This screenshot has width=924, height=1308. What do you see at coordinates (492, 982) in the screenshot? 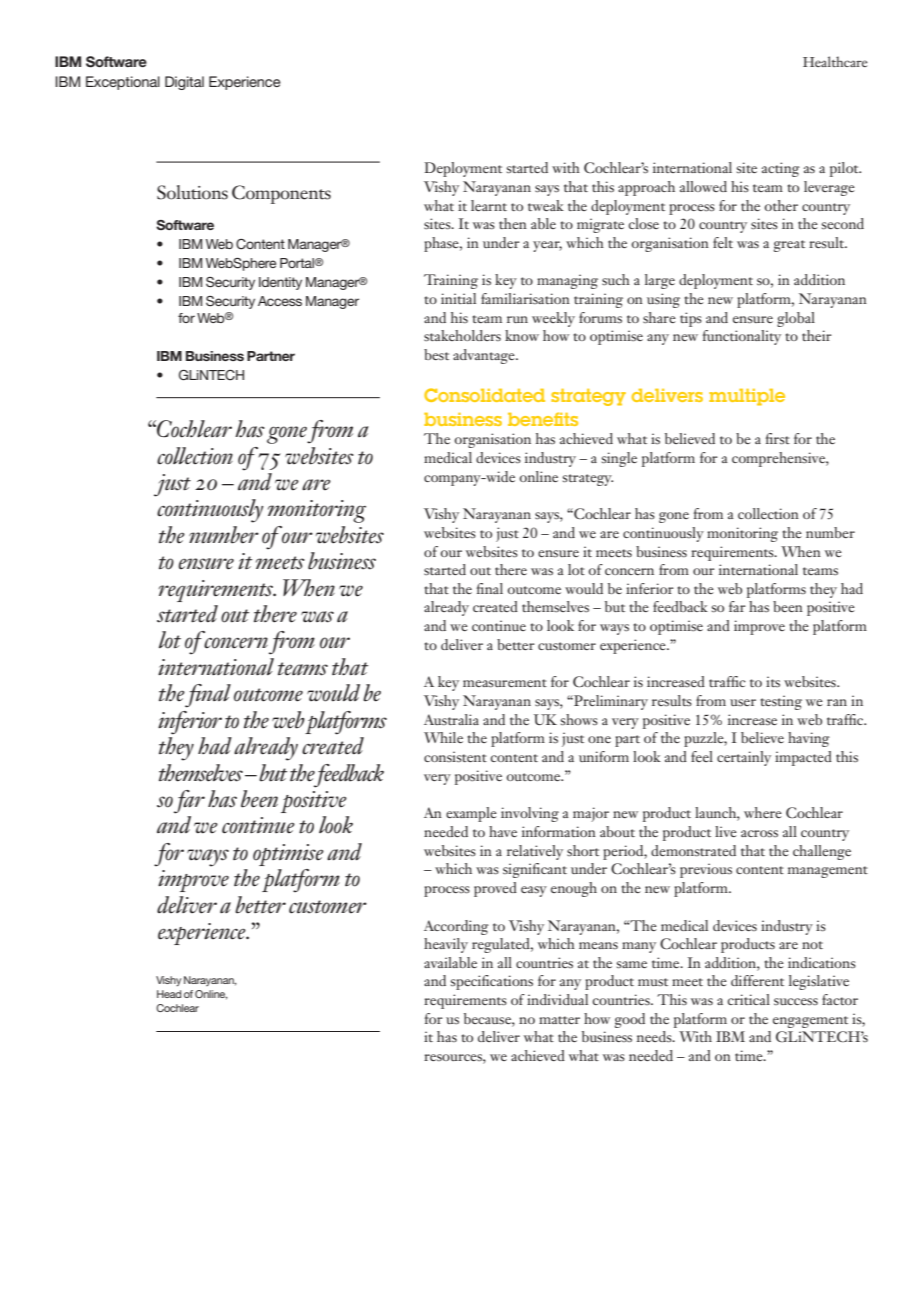
I see `specifications` at bounding box center [492, 982].
